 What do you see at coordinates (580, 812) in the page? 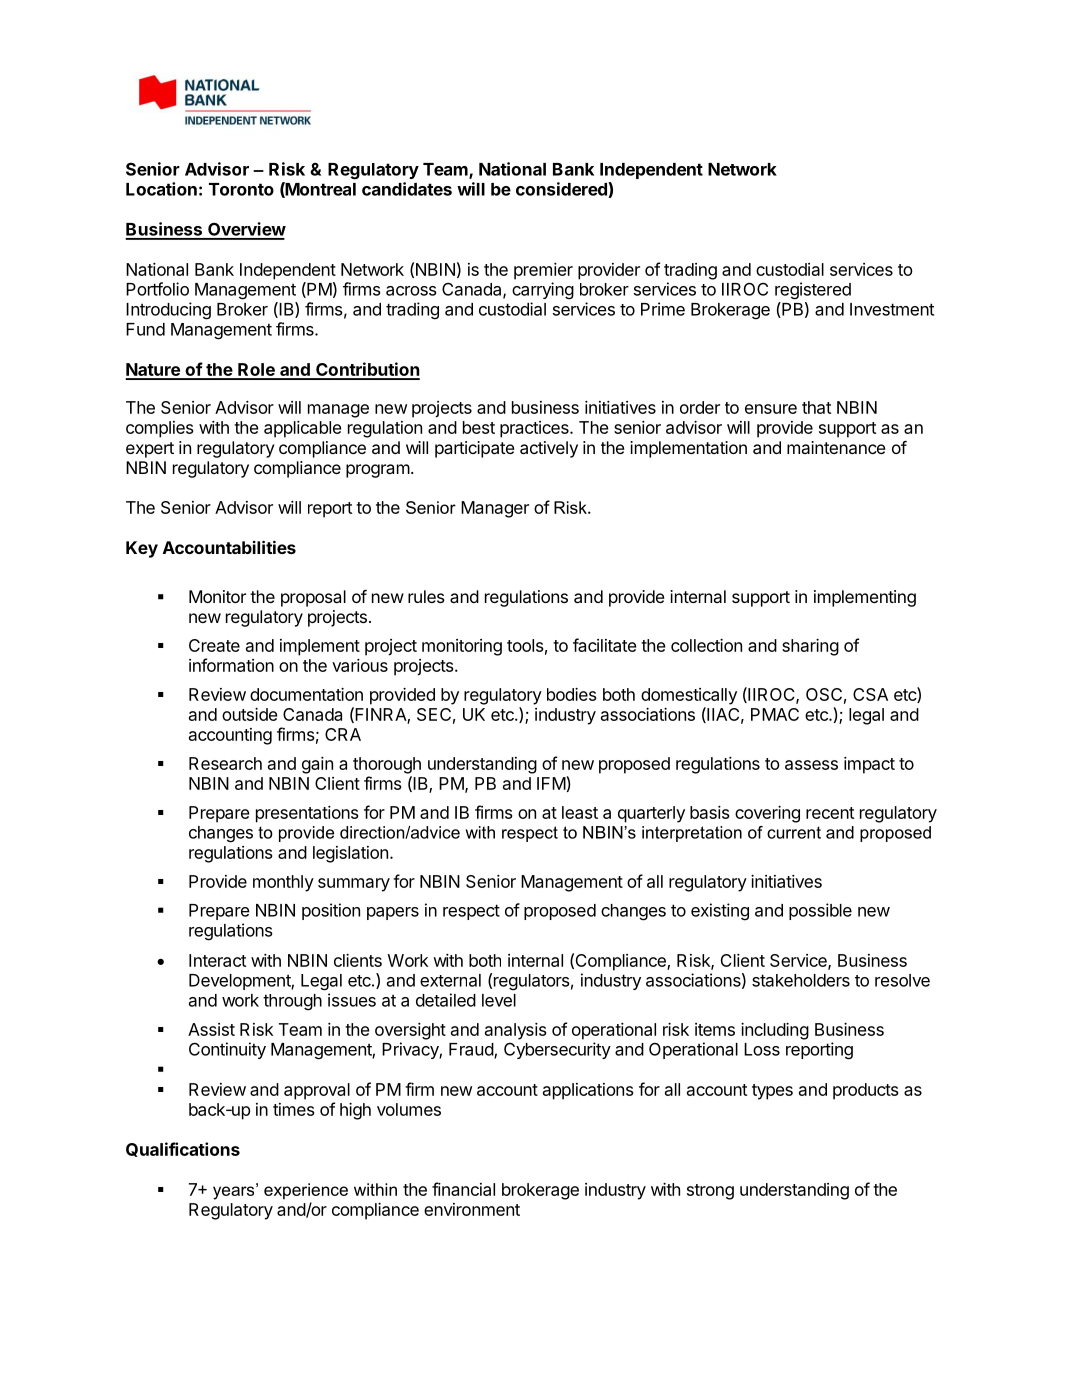
I see `least` at bounding box center [580, 812].
